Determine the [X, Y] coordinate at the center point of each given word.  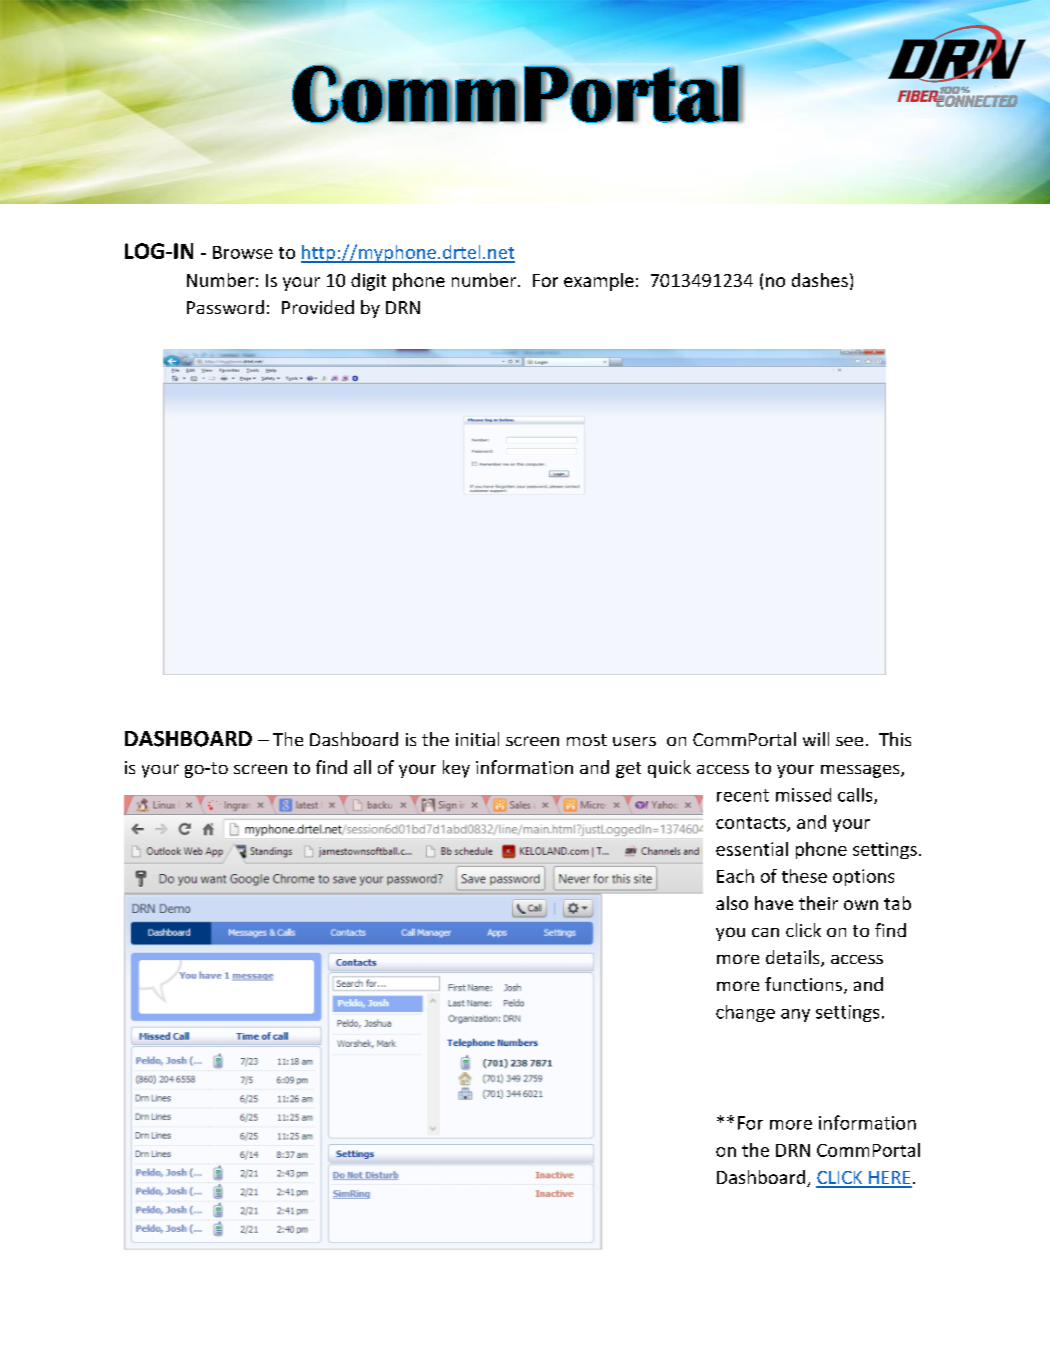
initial [477, 739]
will [816, 739]
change [745, 1013]
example [599, 282]
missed [803, 795]
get [628, 770]
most [587, 740]
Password [225, 307]
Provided [318, 307]
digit [368, 282]
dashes [820, 280]
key [456, 769]
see [849, 741]
